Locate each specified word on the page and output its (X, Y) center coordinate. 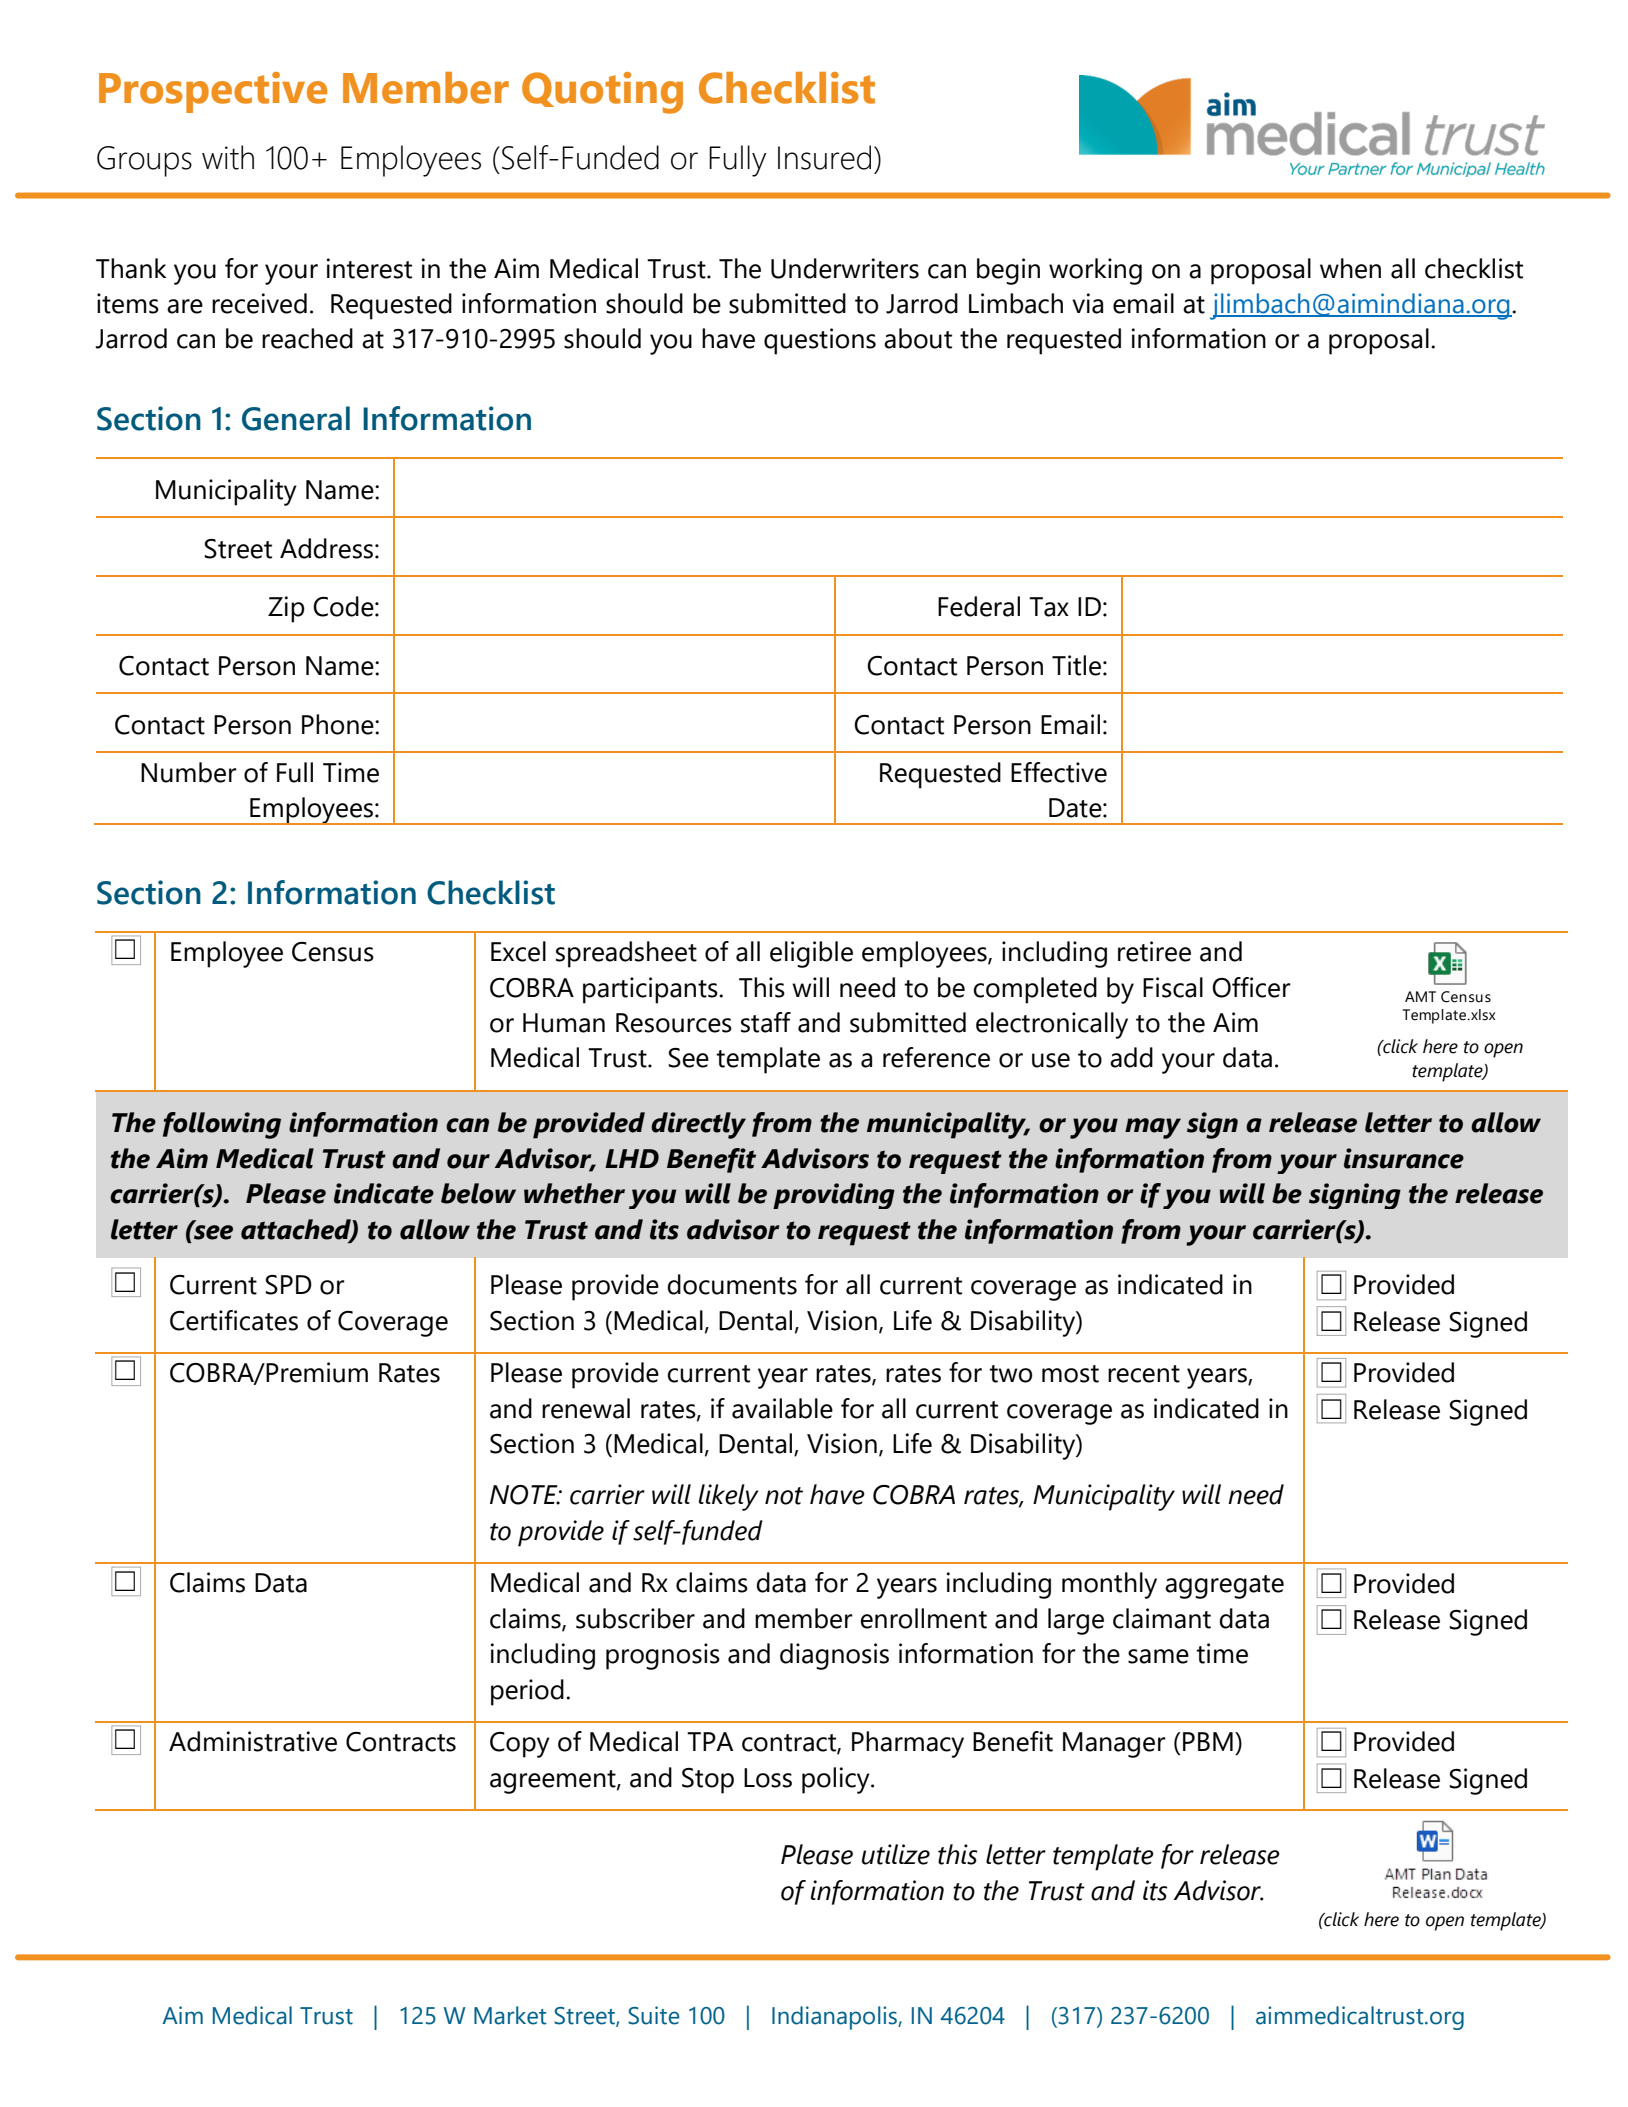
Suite (654, 2015)
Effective (1059, 772)
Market (510, 2015)
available (782, 1408)
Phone (339, 724)
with (228, 157)
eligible (811, 954)
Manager (1114, 1745)
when (1350, 268)
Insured (824, 157)
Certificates (234, 1320)
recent (1144, 1374)
